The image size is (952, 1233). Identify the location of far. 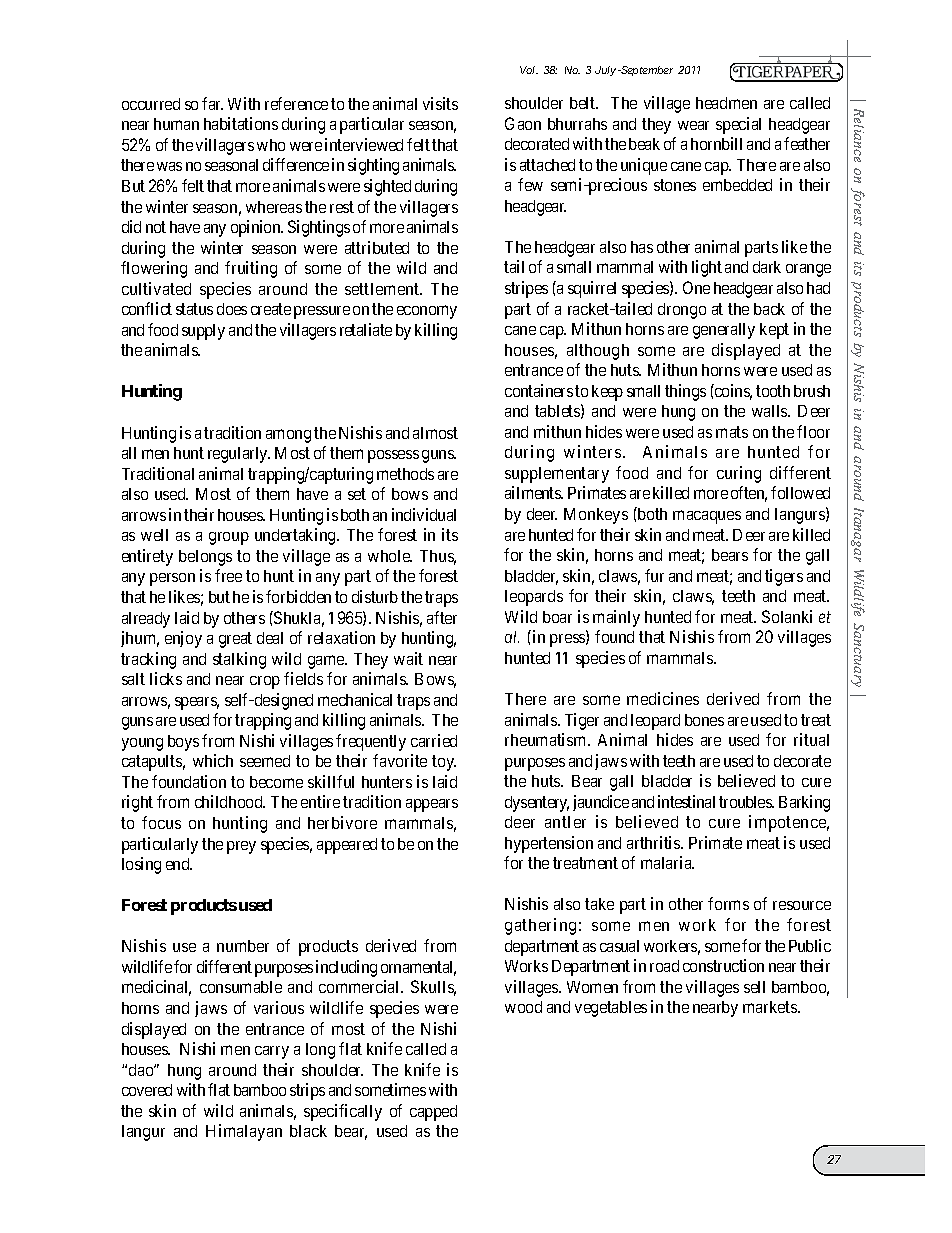
(212, 103).
